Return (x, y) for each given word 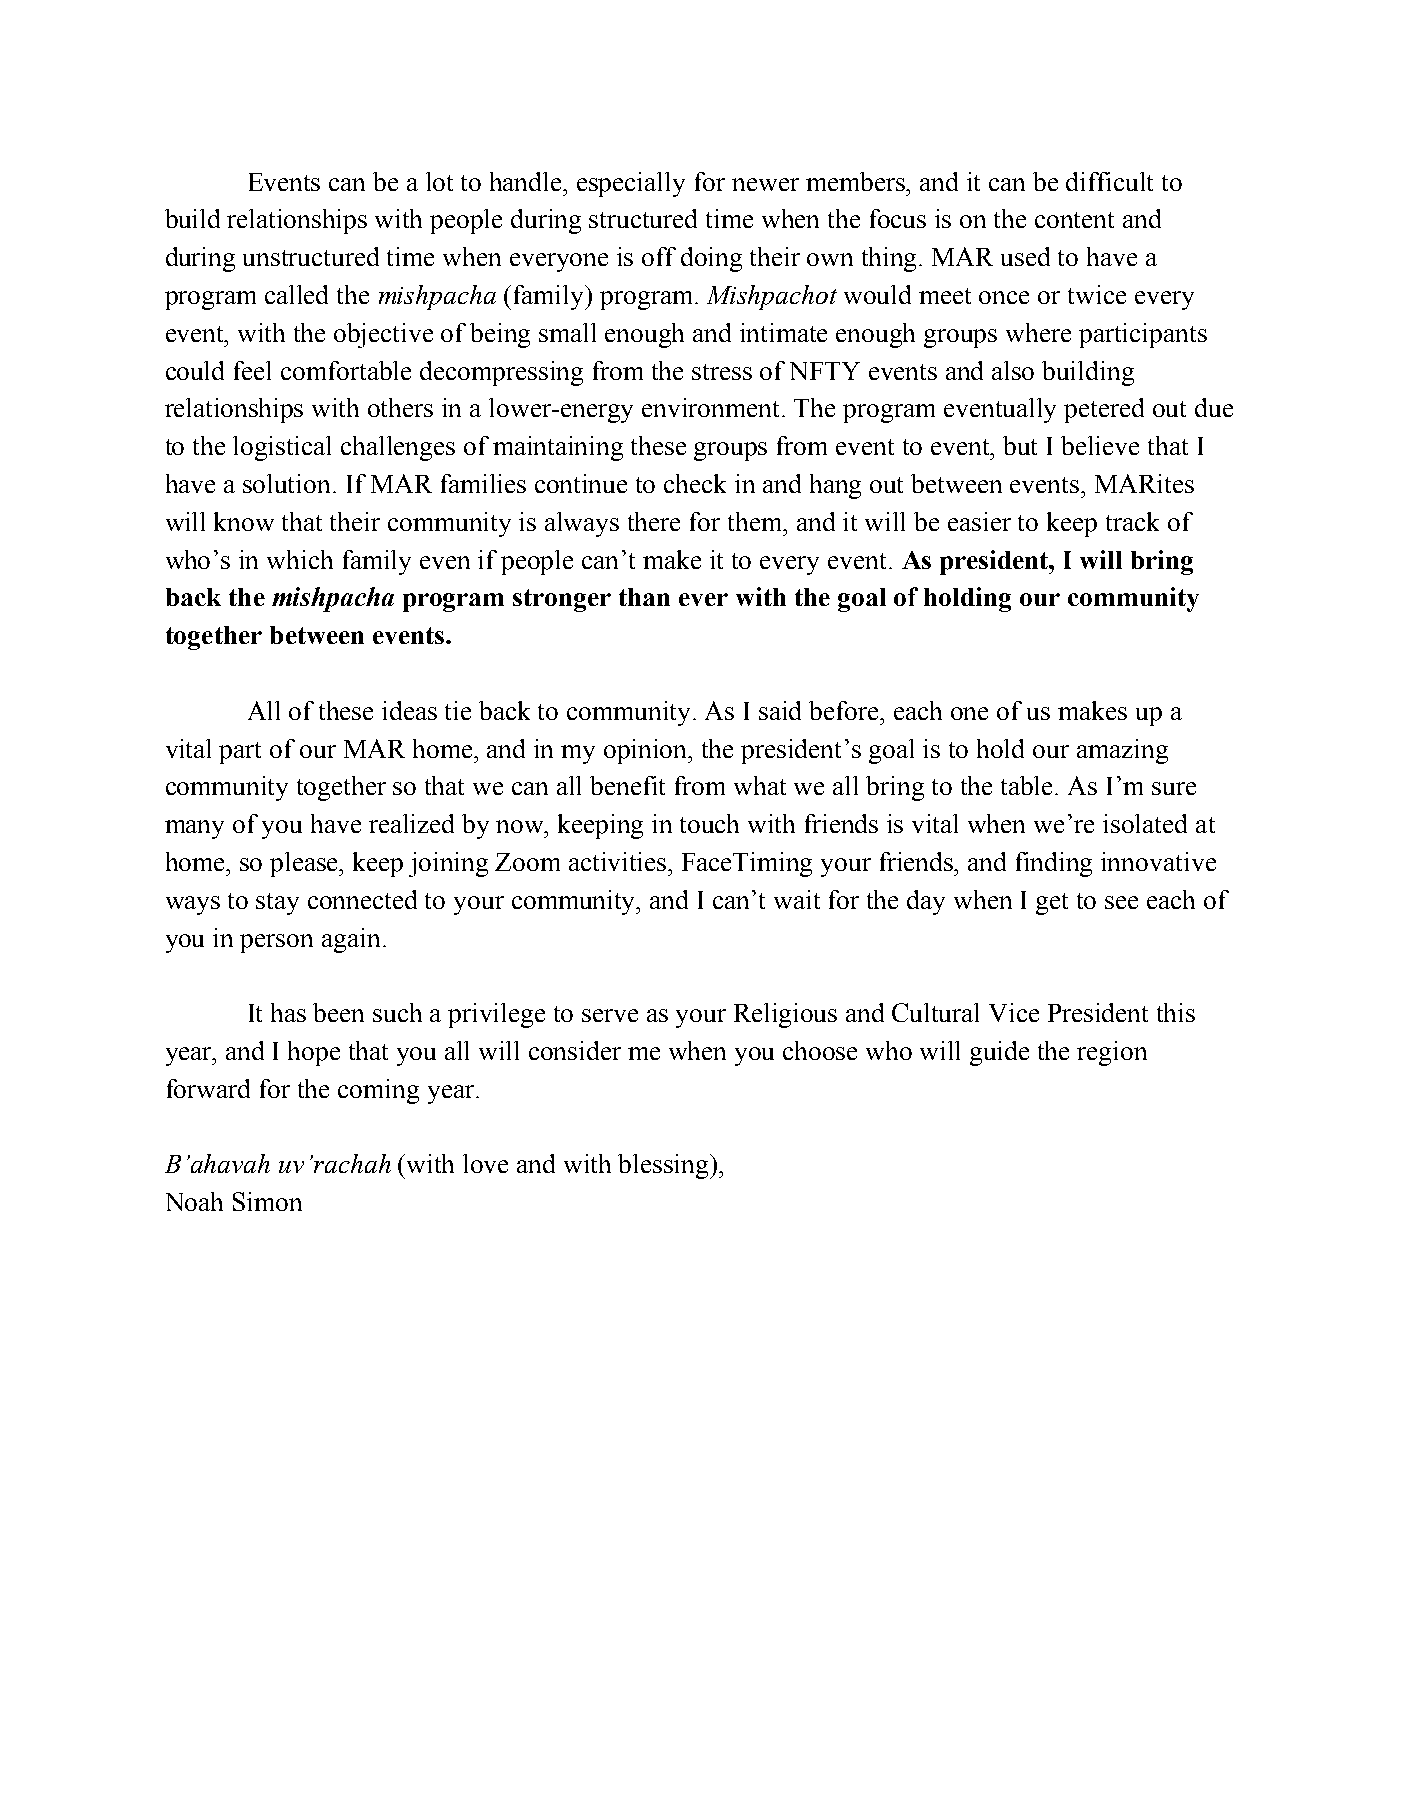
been (338, 1012)
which (300, 559)
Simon (267, 1201)
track (1132, 521)
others (400, 407)
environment (712, 407)
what (760, 785)
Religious (785, 1015)
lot (439, 181)
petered (1104, 410)
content (1074, 220)
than (644, 597)
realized (411, 823)
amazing (1122, 751)
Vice (1014, 1012)
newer (765, 184)
